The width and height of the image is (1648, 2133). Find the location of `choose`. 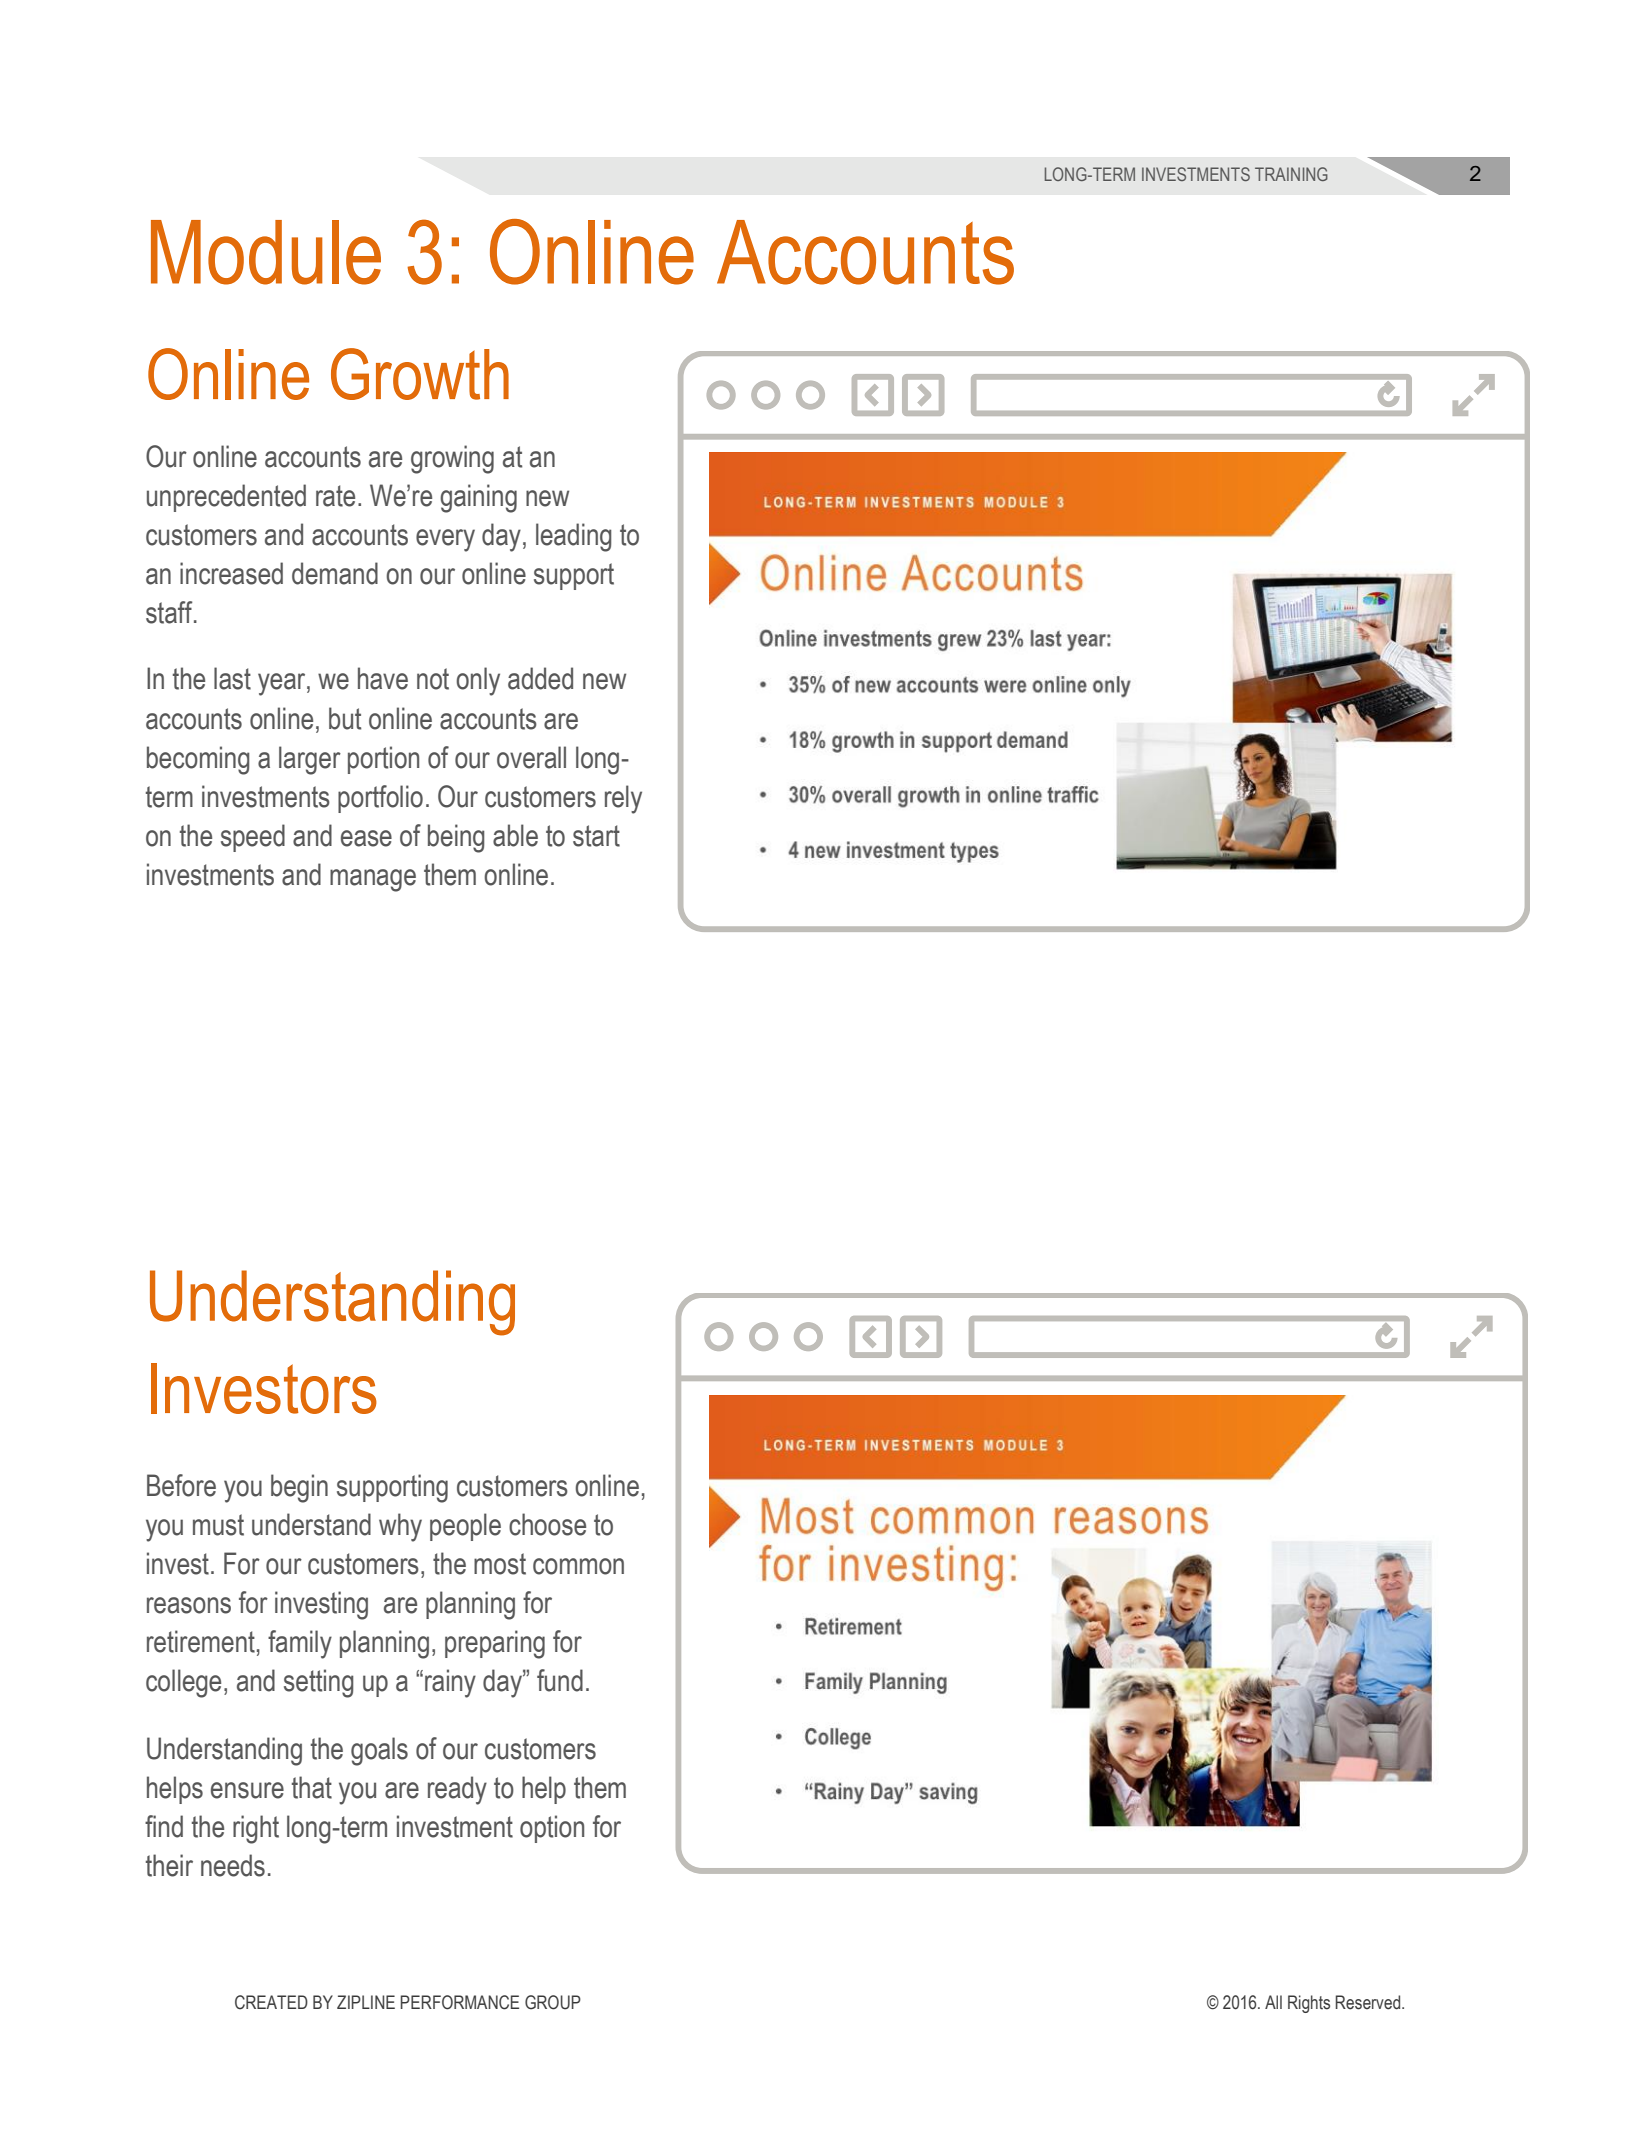

choose is located at coordinates (547, 1524).
